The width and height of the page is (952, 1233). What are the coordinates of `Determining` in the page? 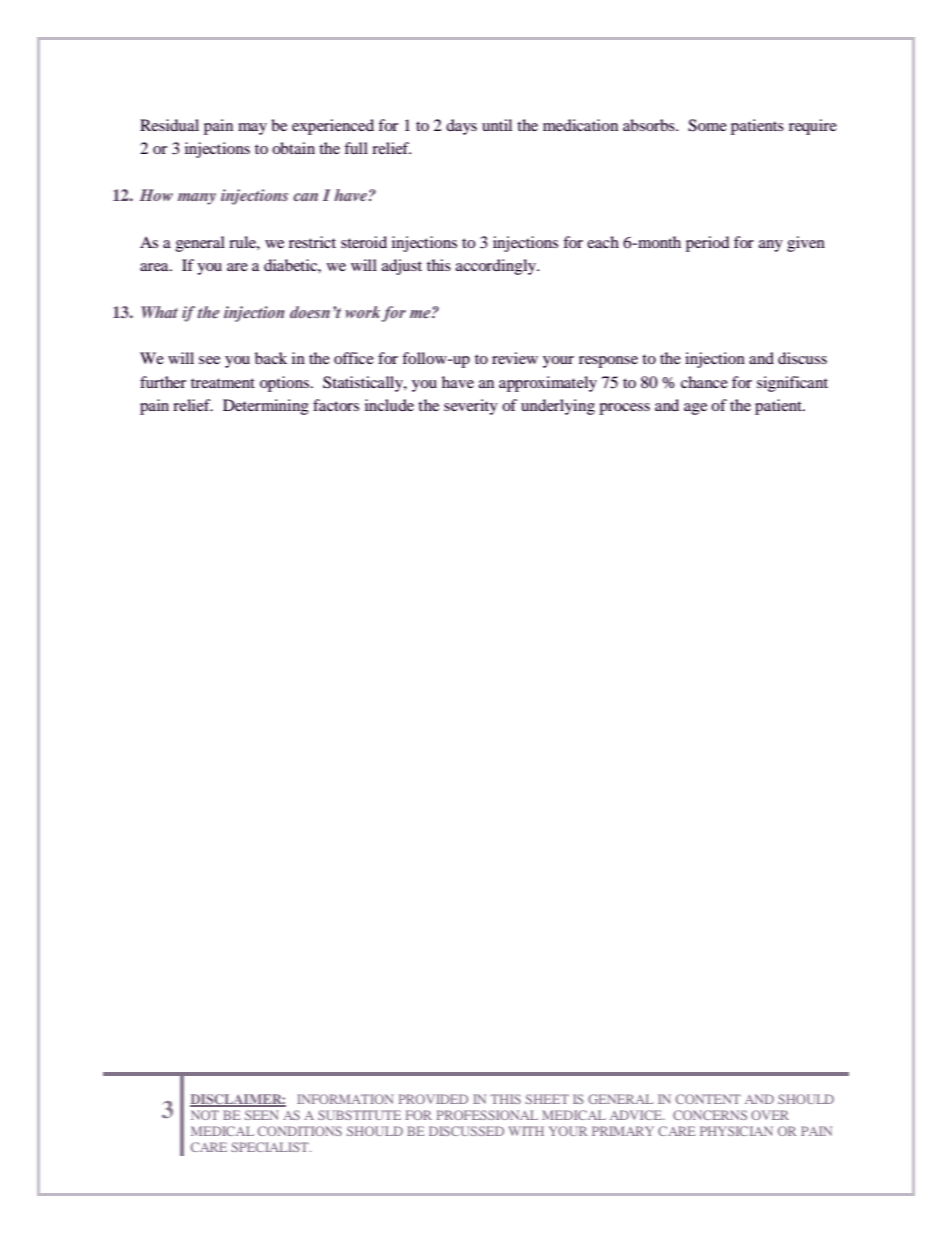 It's located at (266, 407).
